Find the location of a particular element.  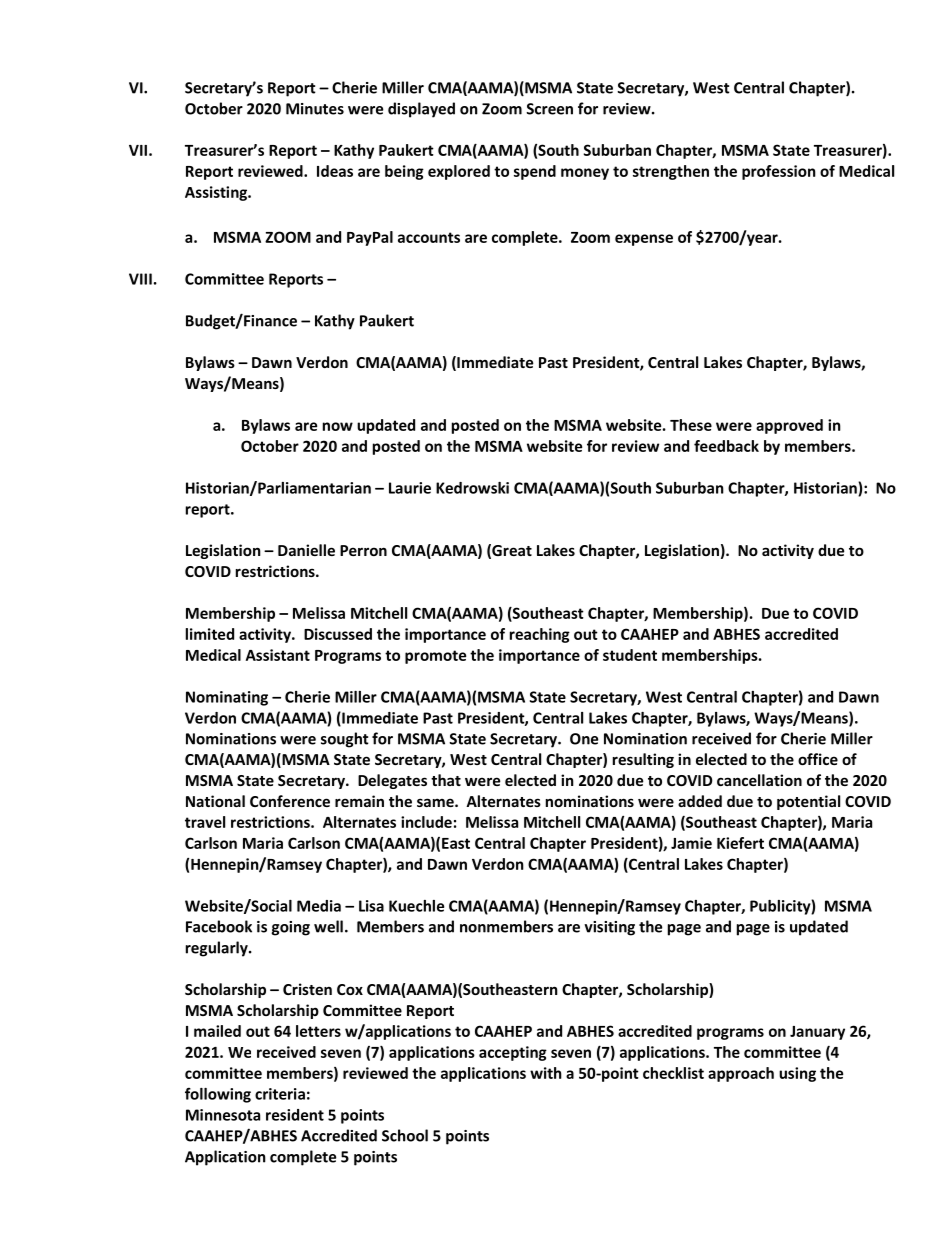

accepting is located at coordinates (513, 1053).
